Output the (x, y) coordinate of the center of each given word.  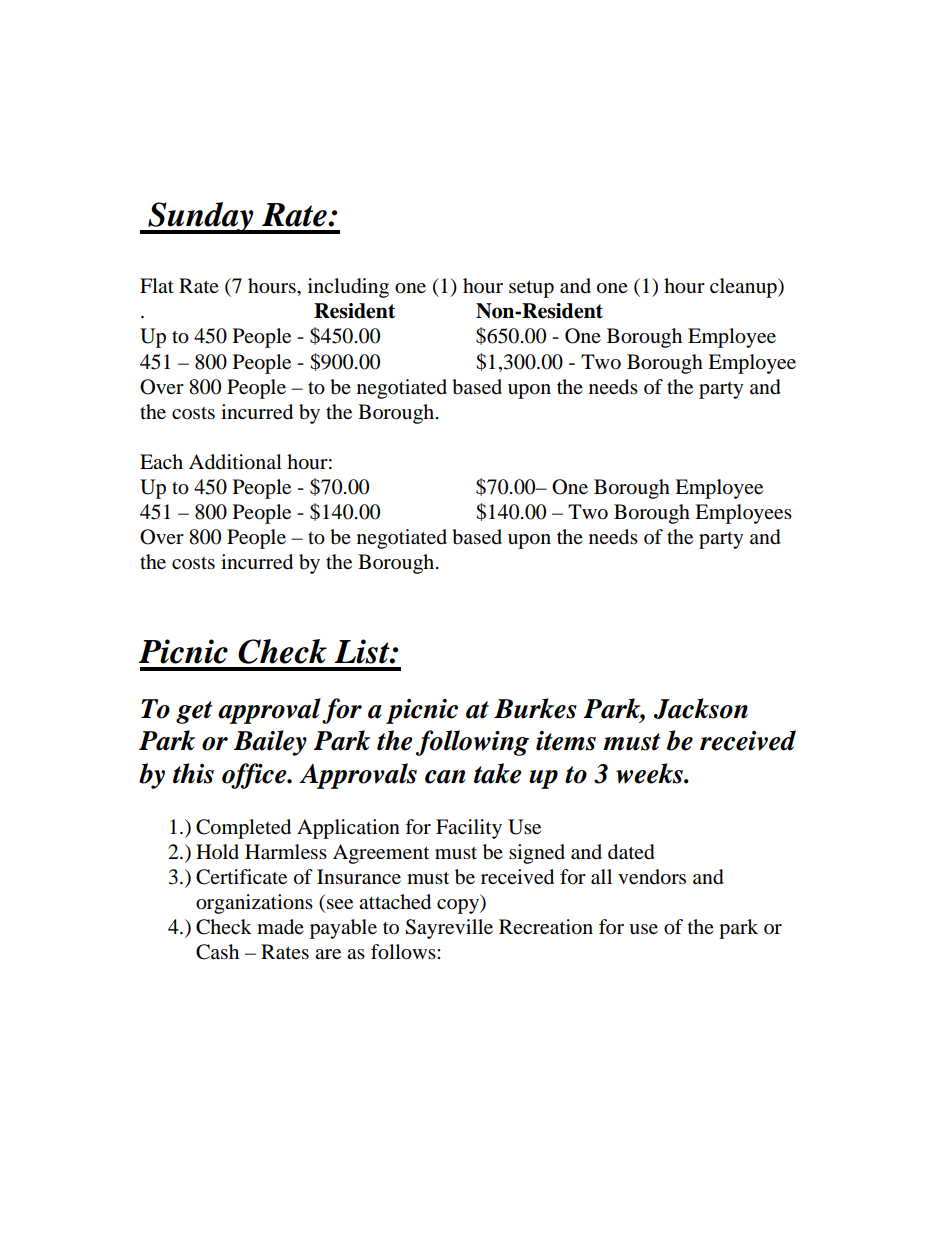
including (348, 288)
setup (531, 289)
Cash (217, 952)
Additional (235, 462)
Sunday (201, 218)
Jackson (701, 708)
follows (404, 952)
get (194, 712)
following (472, 743)
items (566, 741)
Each (161, 461)
